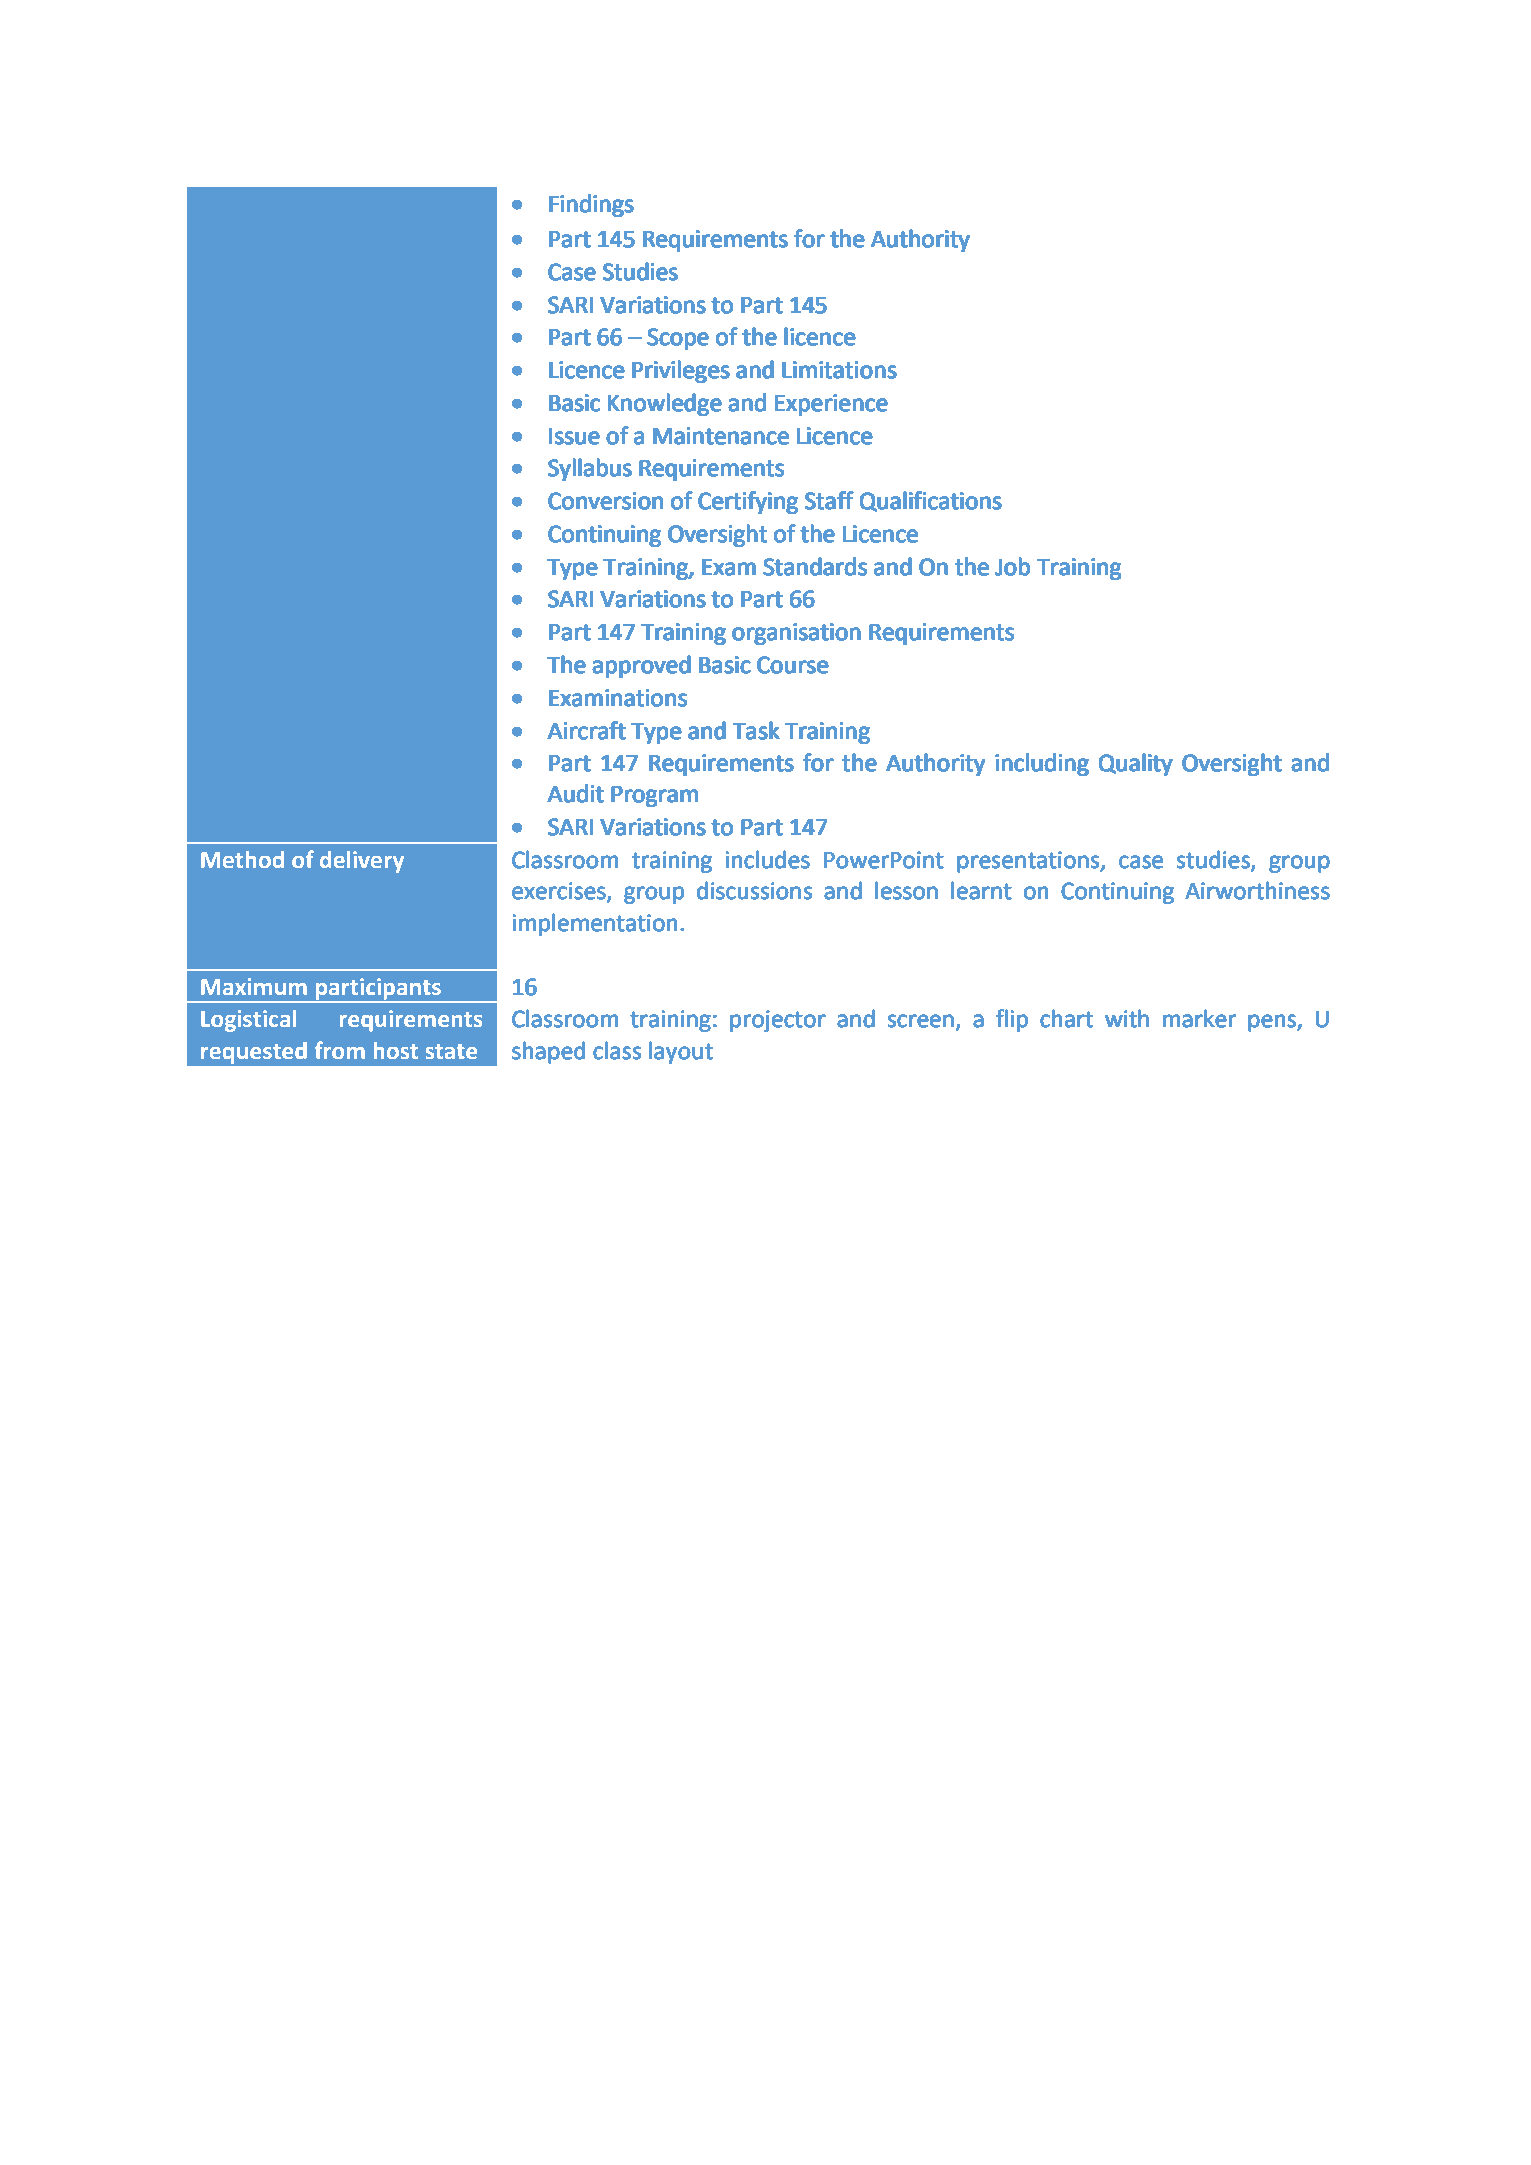  I want to click on from, so click(340, 1050).
